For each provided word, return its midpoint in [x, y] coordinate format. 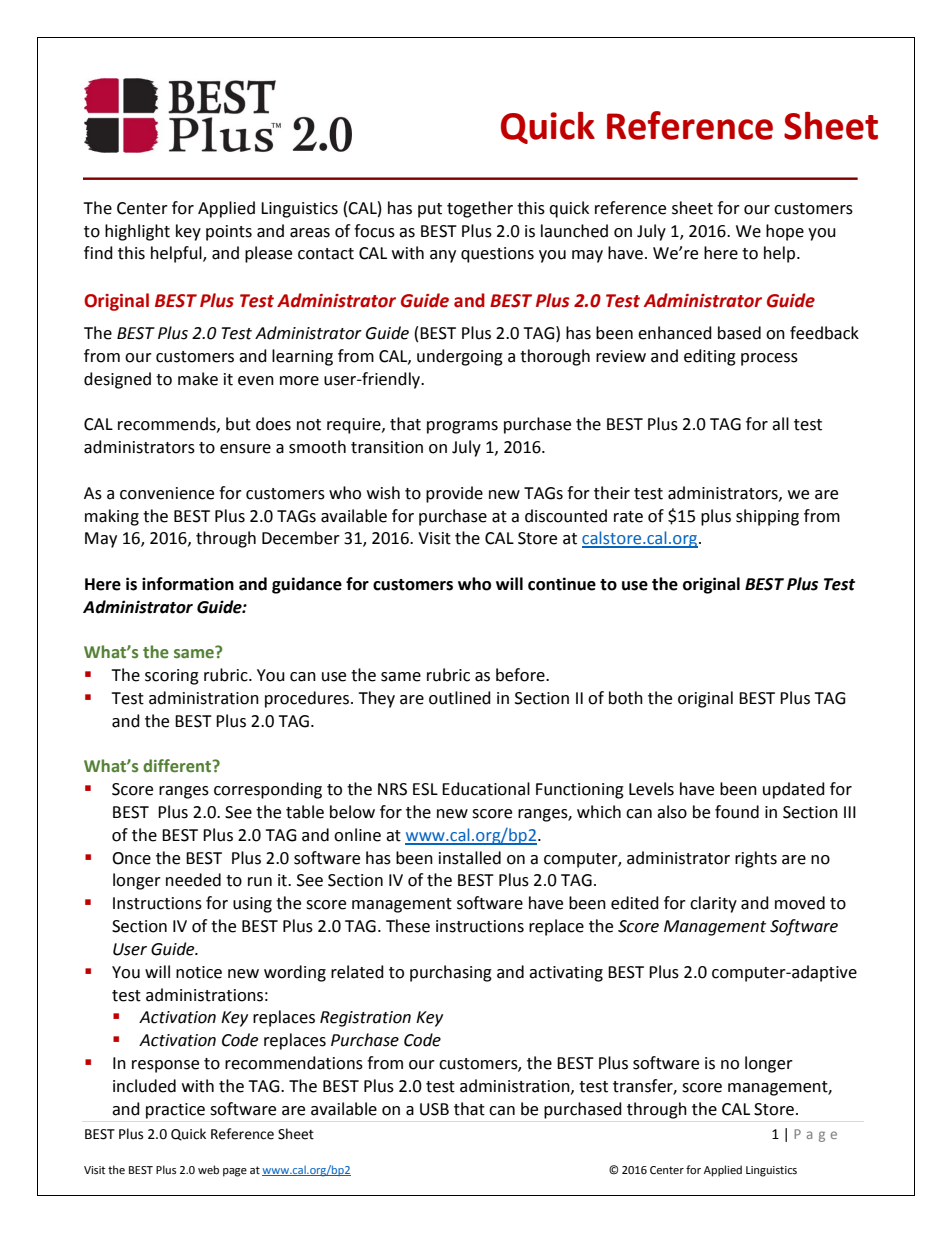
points [229, 233]
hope [785, 232]
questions [497, 255]
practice [175, 1111]
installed [470, 858]
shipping [767, 517]
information [188, 584]
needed [193, 880]
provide [454, 494]
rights [756, 859]
